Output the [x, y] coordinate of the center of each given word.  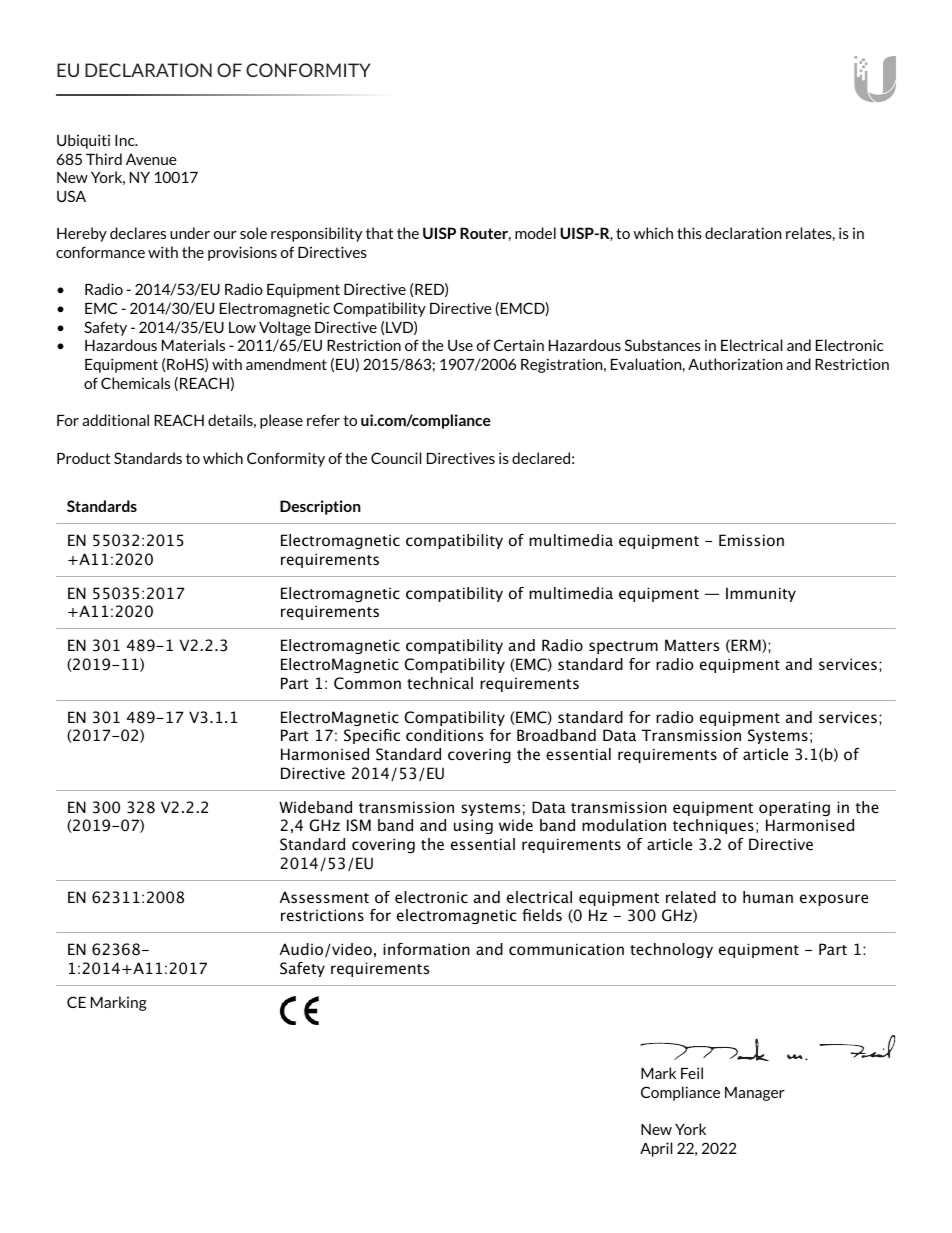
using [473, 826]
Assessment [324, 897]
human [768, 897]
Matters [692, 645]
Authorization [735, 364]
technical [440, 683]
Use [460, 345]
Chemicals [135, 383]
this [689, 233]
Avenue [151, 159]
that [379, 233]
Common [367, 683]
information [426, 949]
